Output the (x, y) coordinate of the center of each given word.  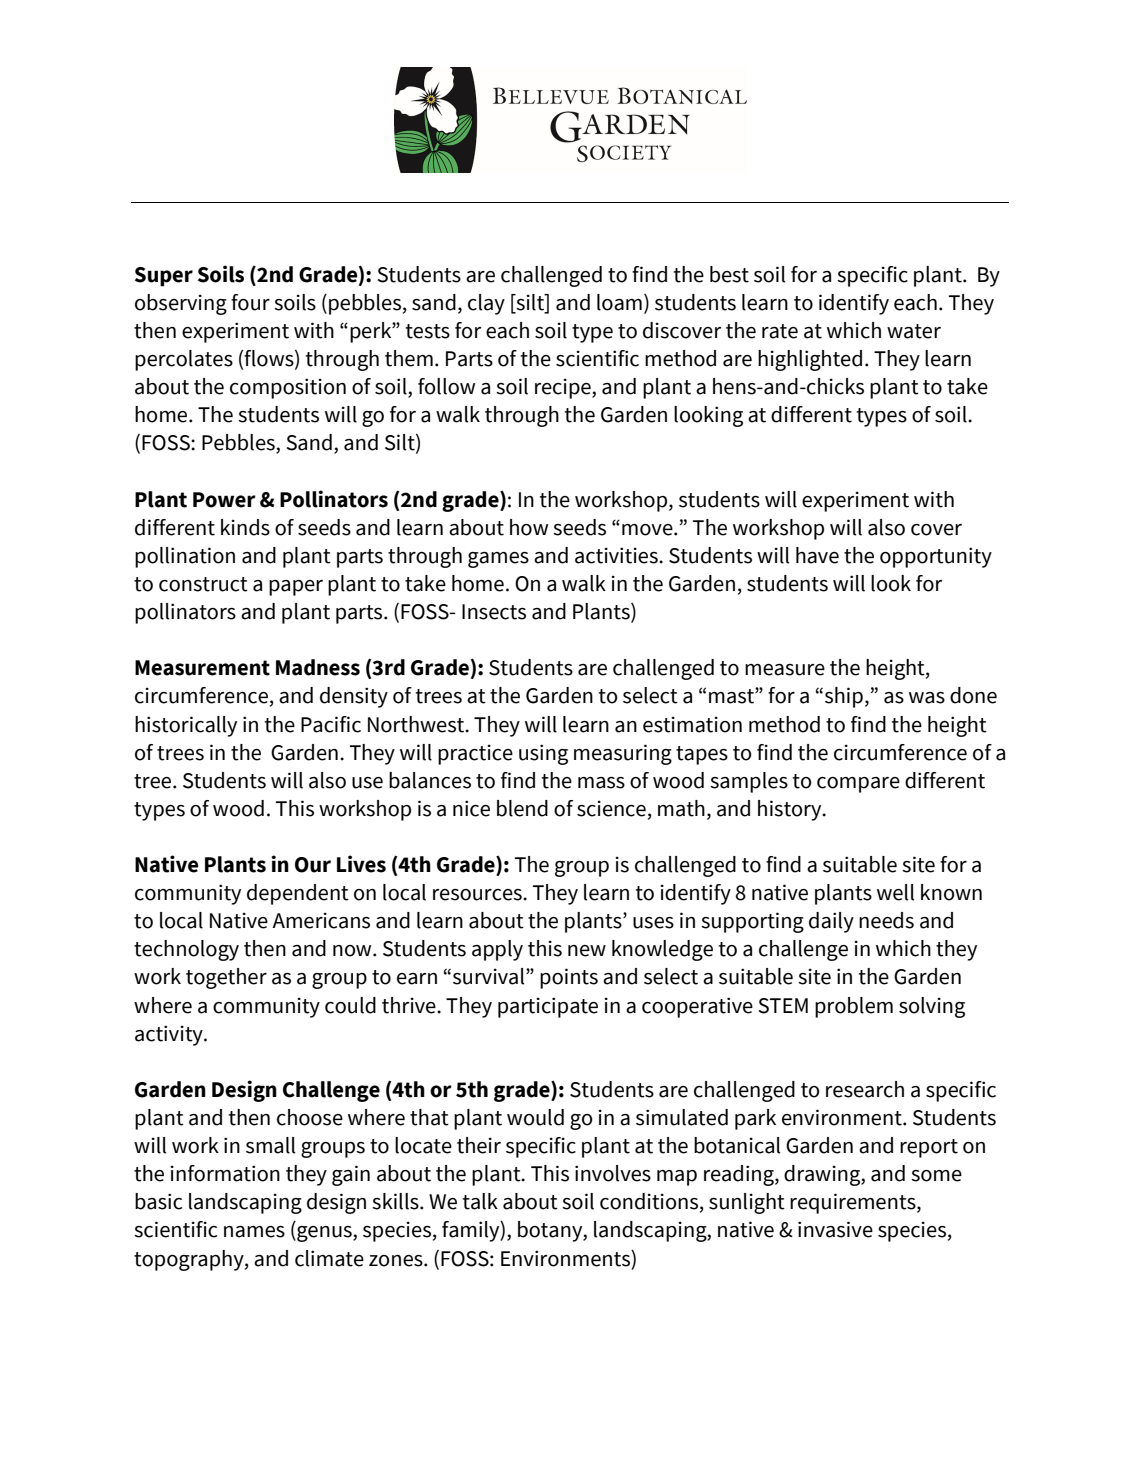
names (254, 1232)
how (529, 527)
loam (619, 302)
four (250, 302)
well (895, 892)
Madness (318, 667)
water (914, 331)
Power (224, 500)
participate (548, 1007)
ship (844, 697)
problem (854, 1007)
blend (522, 808)
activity (170, 1035)
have (817, 555)
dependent (298, 894)
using (543, 754)
